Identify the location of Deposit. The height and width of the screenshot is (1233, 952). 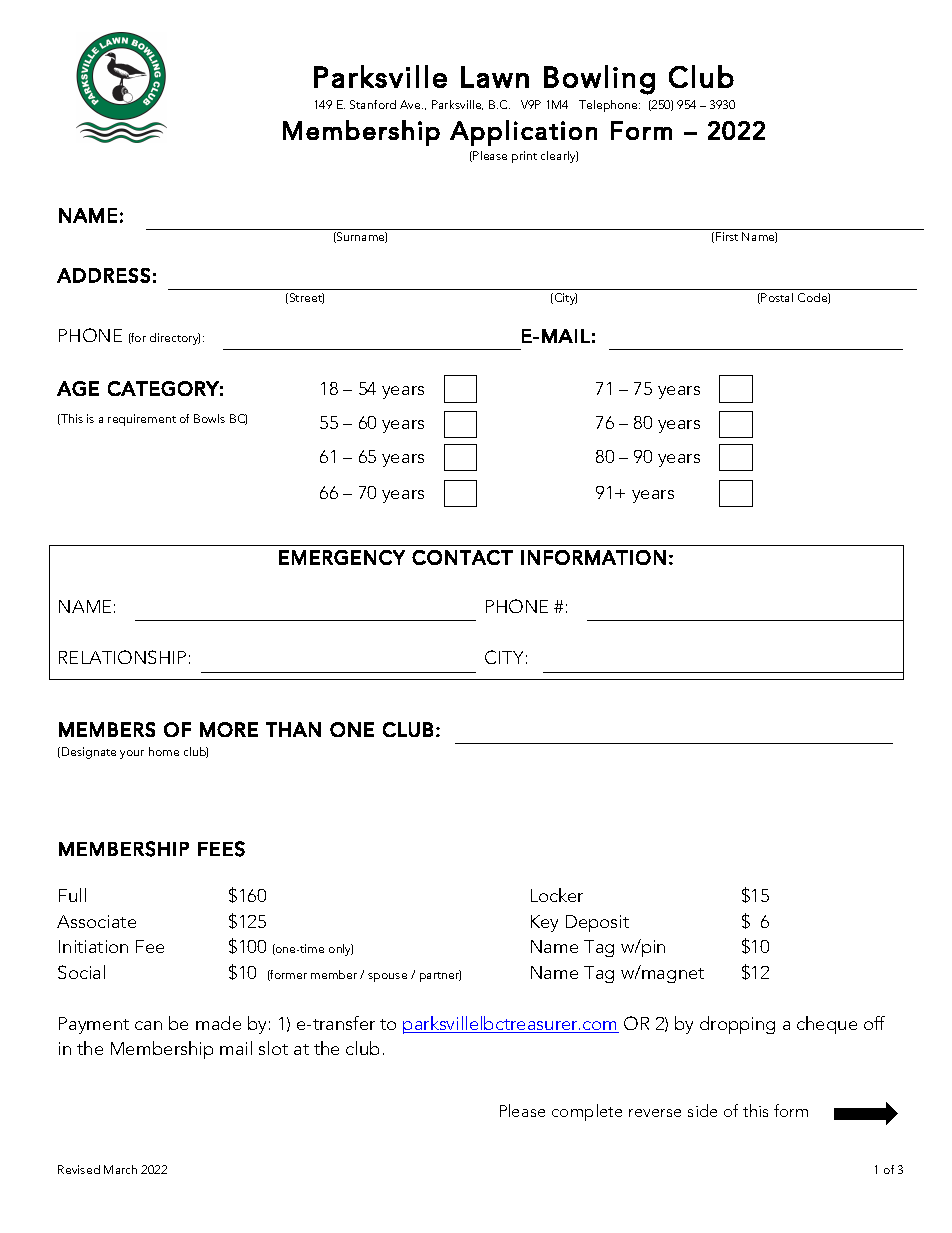
(597, 923).
